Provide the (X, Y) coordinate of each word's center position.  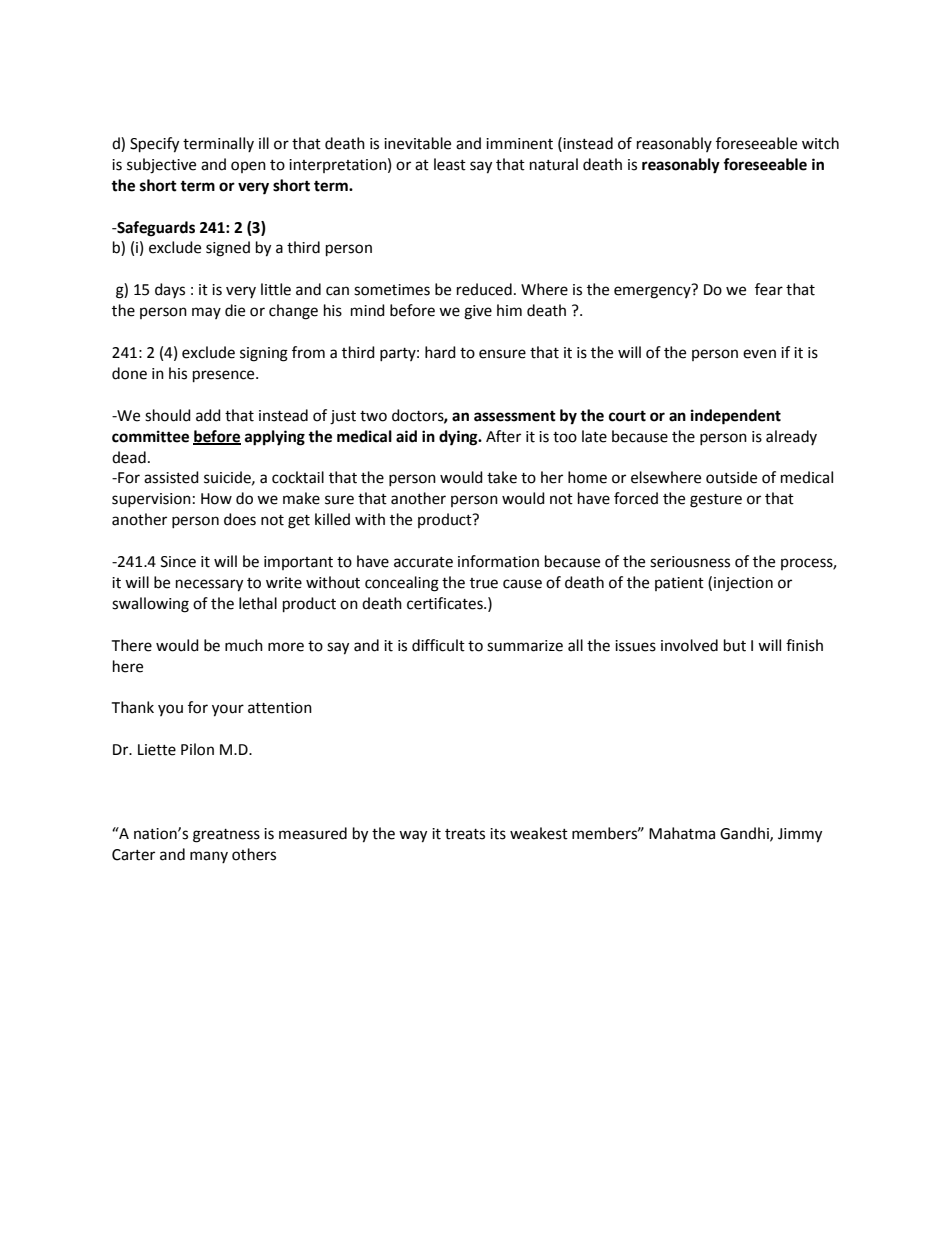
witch (820, 143)
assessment (515, 416)
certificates (446, 603)
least (450, 164)
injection (743, 584)
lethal (258, 603)
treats (465, 834)
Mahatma (682, 833)
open (248, 167)
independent (736, 417)
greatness (226, 836)
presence (225, 376)
